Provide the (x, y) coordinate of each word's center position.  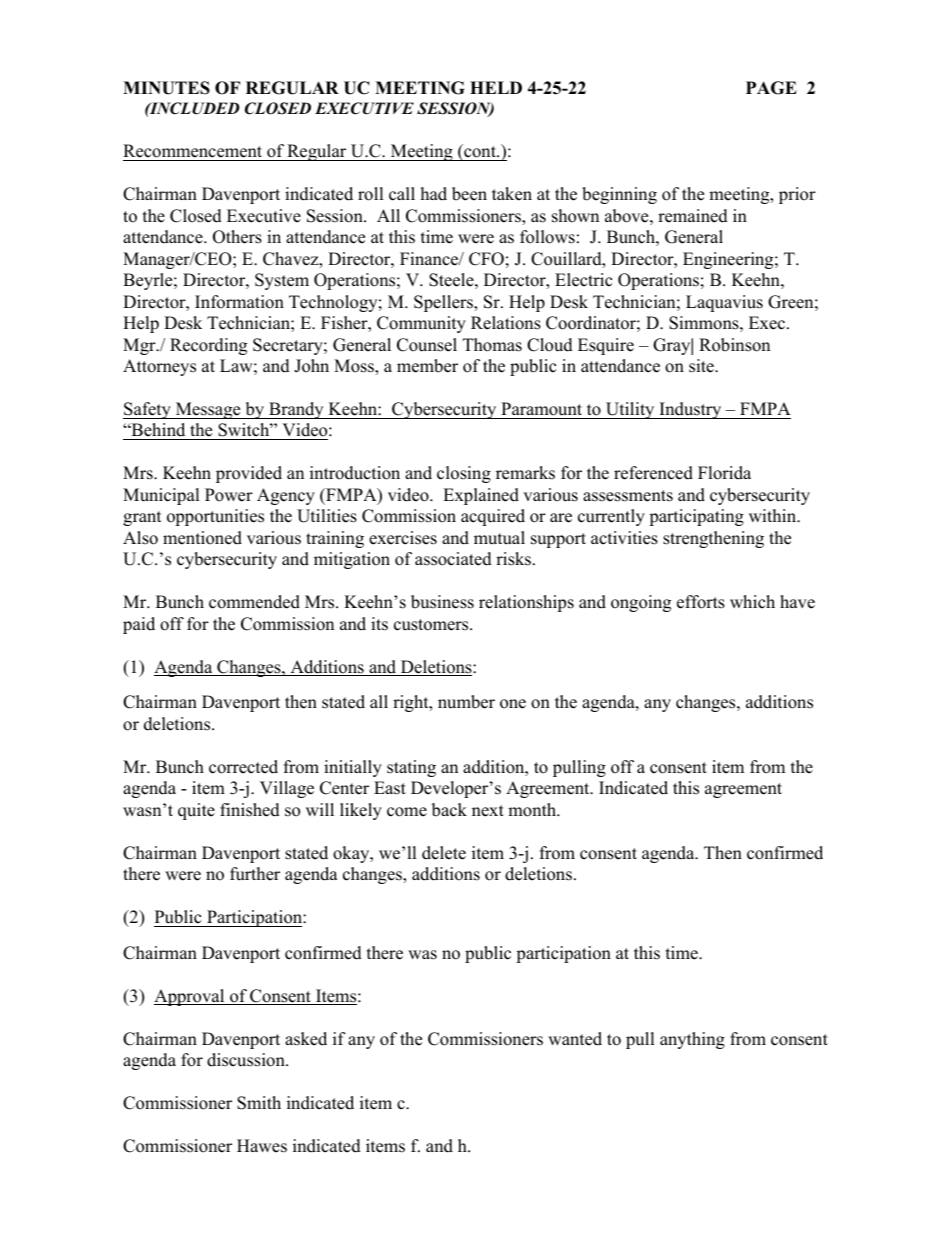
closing (464, 474)
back (449, 810)
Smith (259, 1103)
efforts (701, 602)
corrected (243, 767)
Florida (724, 473)
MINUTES (166, 88)
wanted (575, 1039)
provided (249, 474)
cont (480, 151)
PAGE (771, 88)
